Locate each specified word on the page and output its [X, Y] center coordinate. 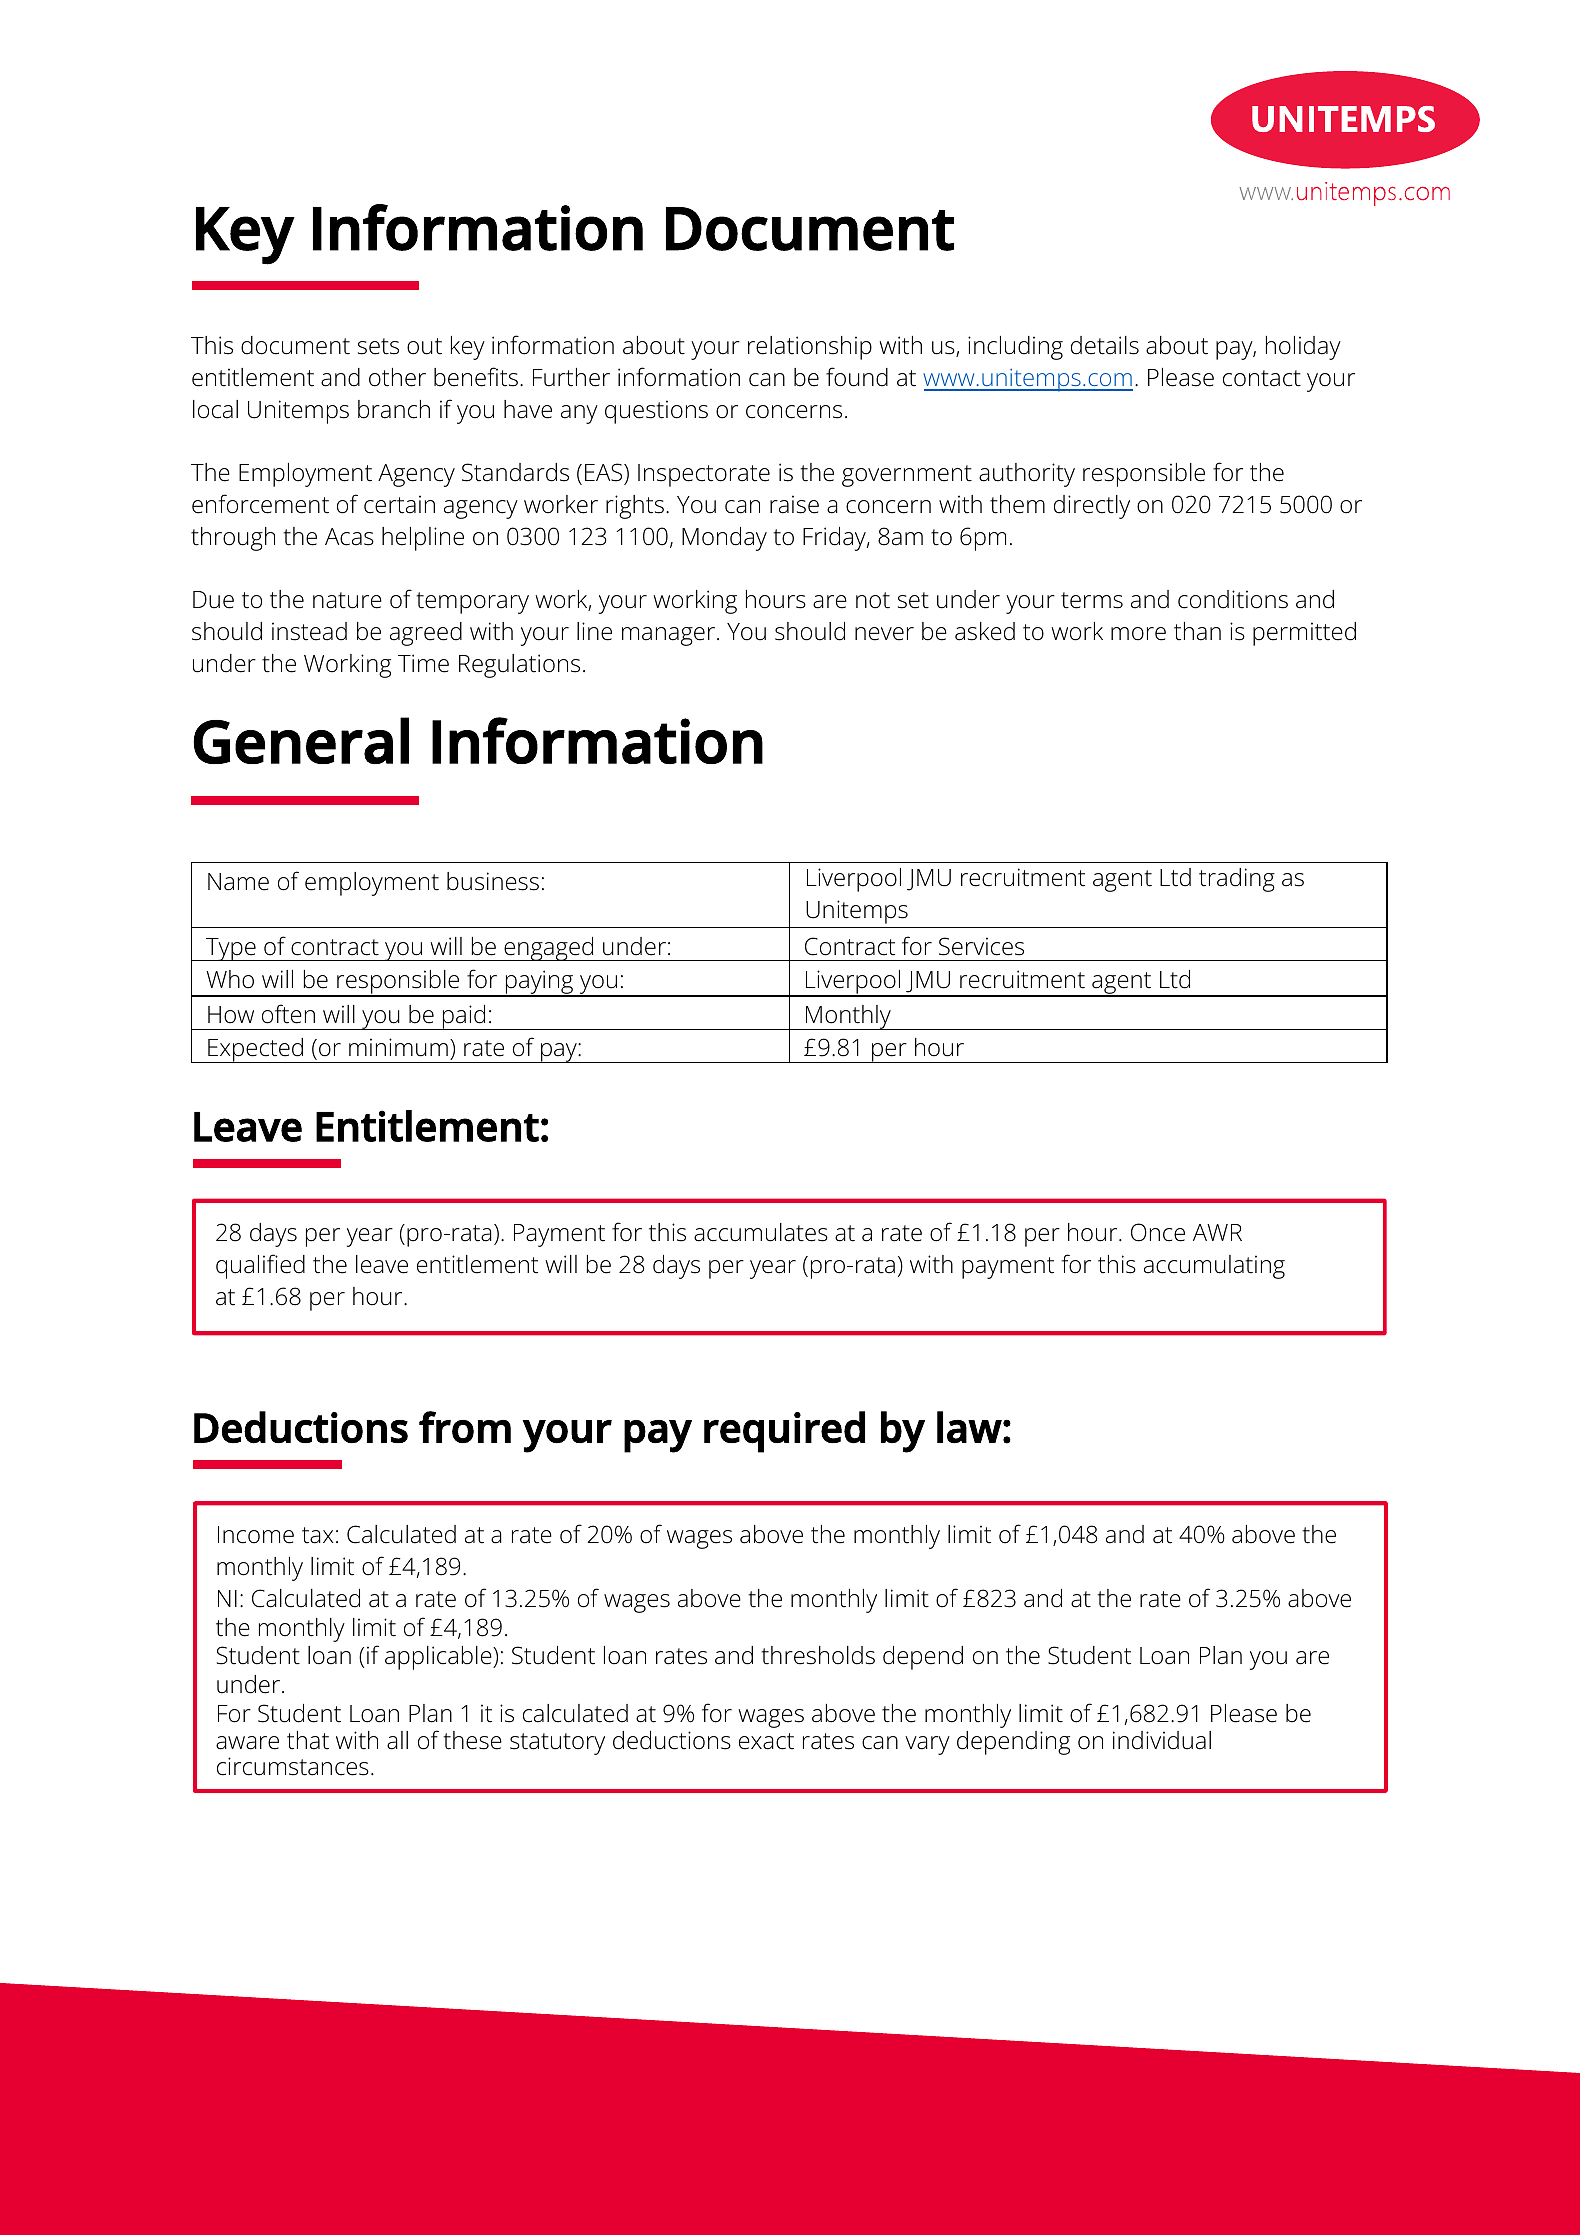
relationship [810, 348]
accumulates [761, 1232]
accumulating [1214, 1267]
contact [1262, 378]
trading [1237, 880]
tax [318, 1535]
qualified [260, 1266]
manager [668, 636]
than [1197, 631]
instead [309, 631]
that [308, 1740]
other [397, 377]
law [969, 1427]
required [784, 1432]
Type [231, 949]
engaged [549, 949]
